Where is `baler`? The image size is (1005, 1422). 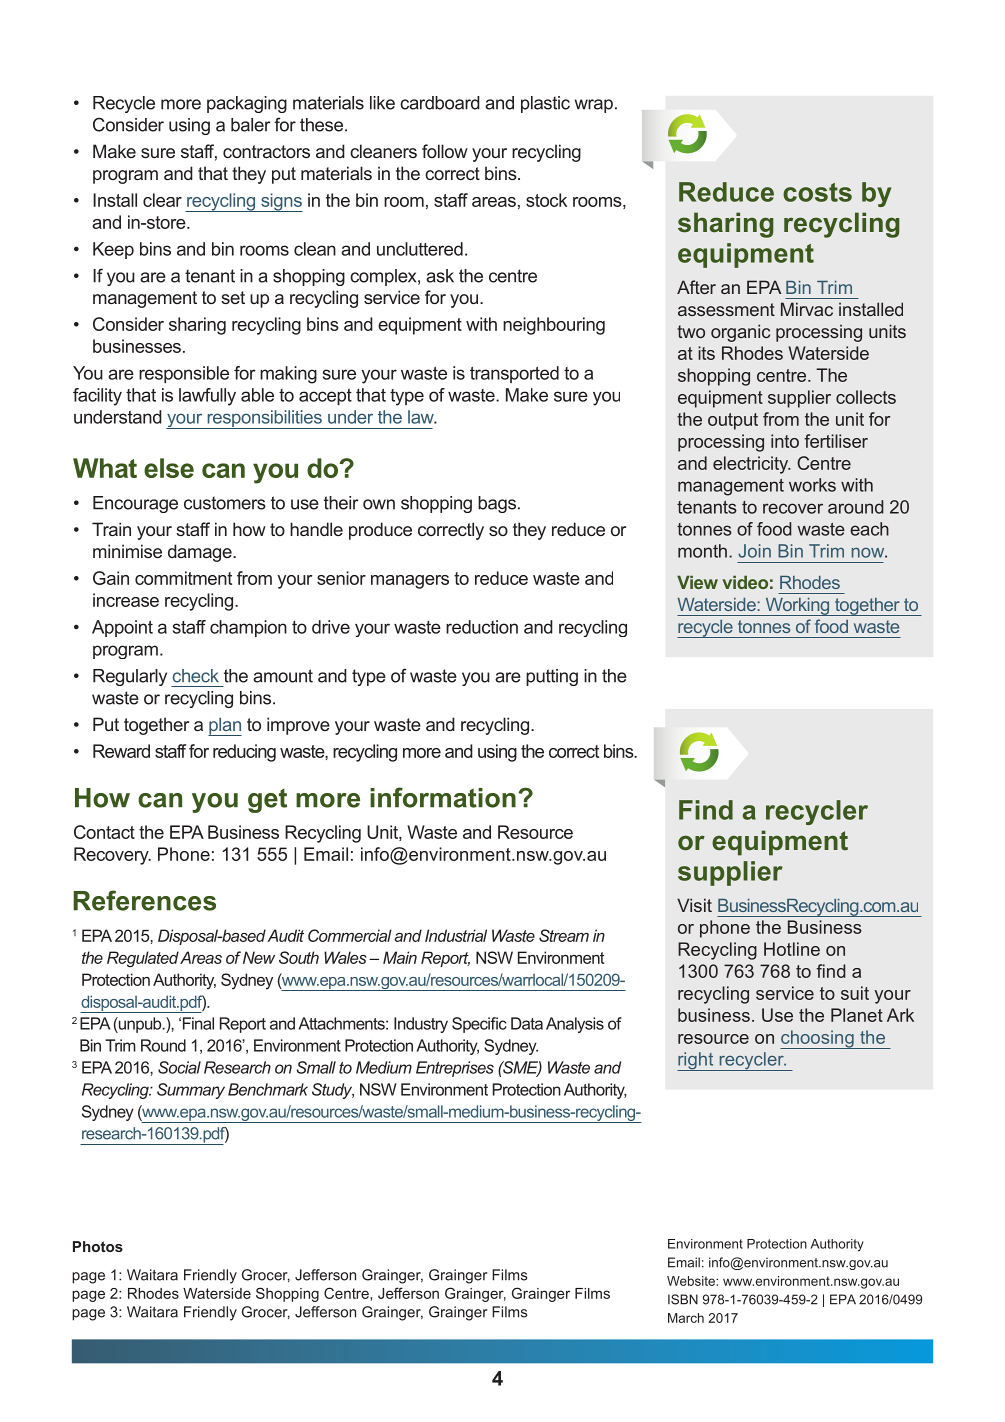
baler is located at coordinates (251, 125).
